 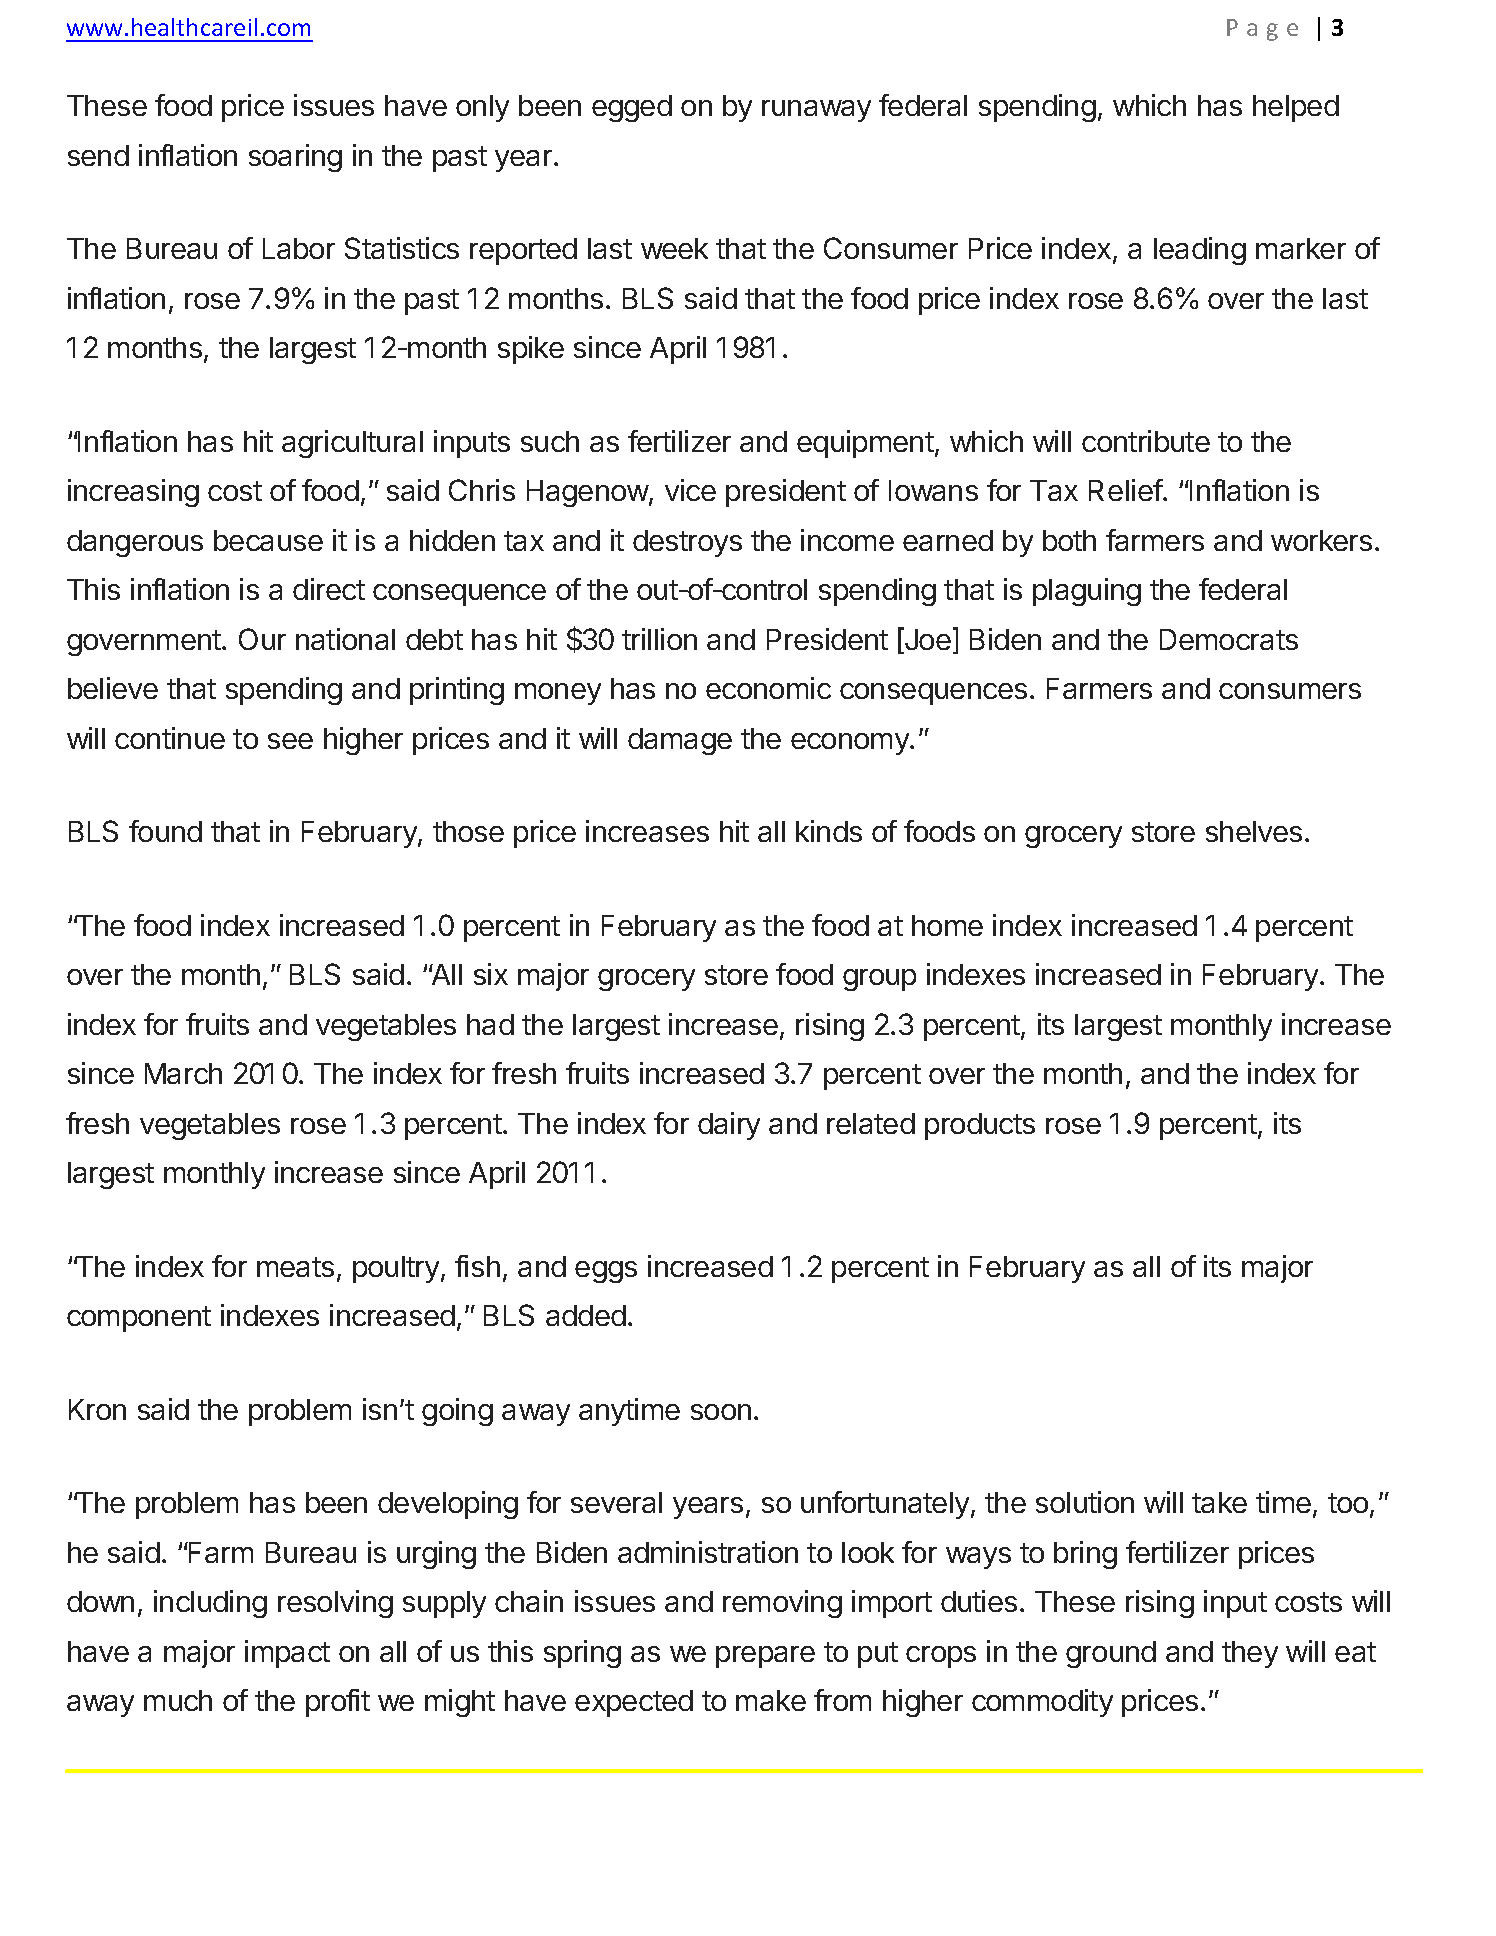 I want to click on dairy, so click(x=729, y=1126).
